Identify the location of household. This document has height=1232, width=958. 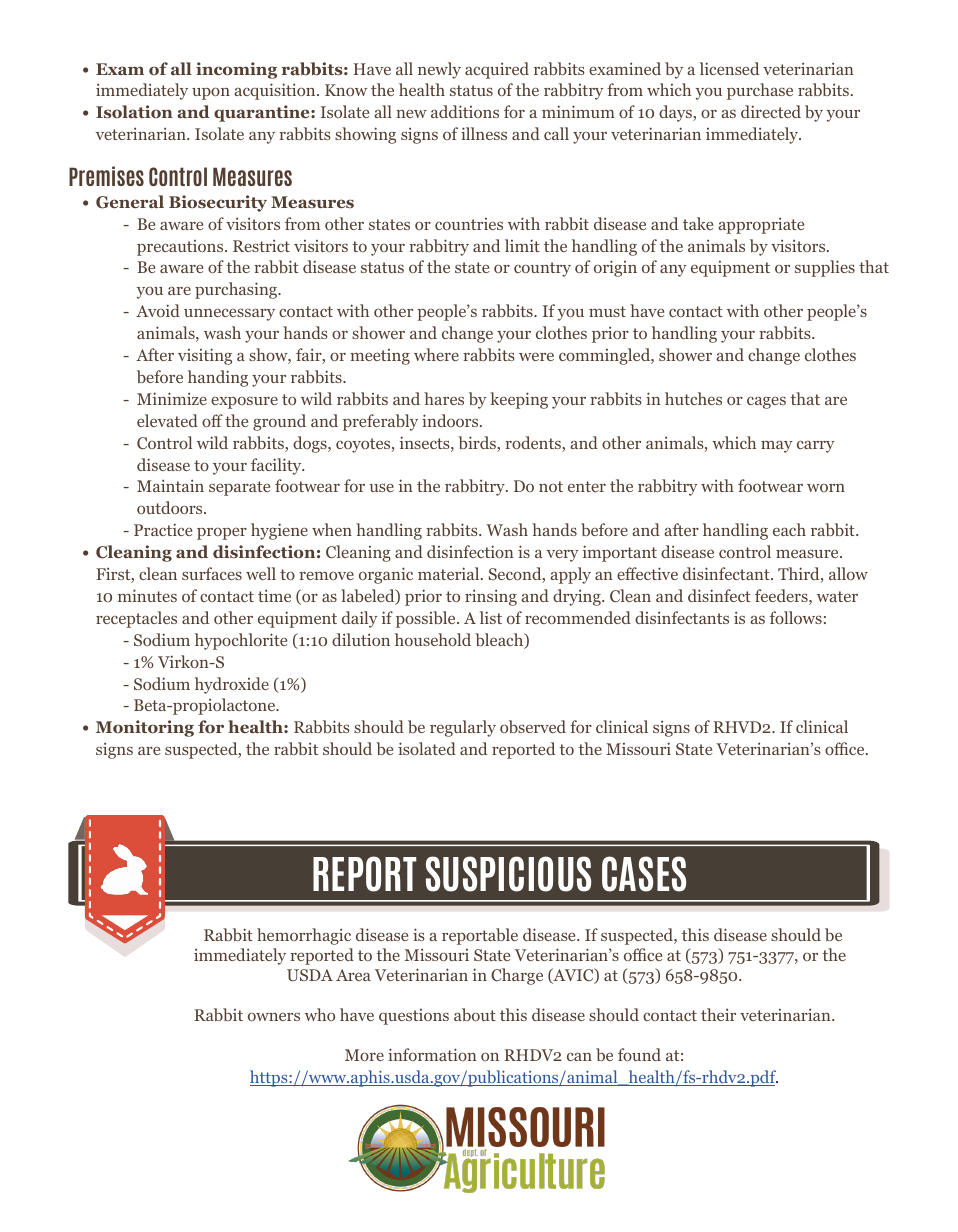
(433, 639).
